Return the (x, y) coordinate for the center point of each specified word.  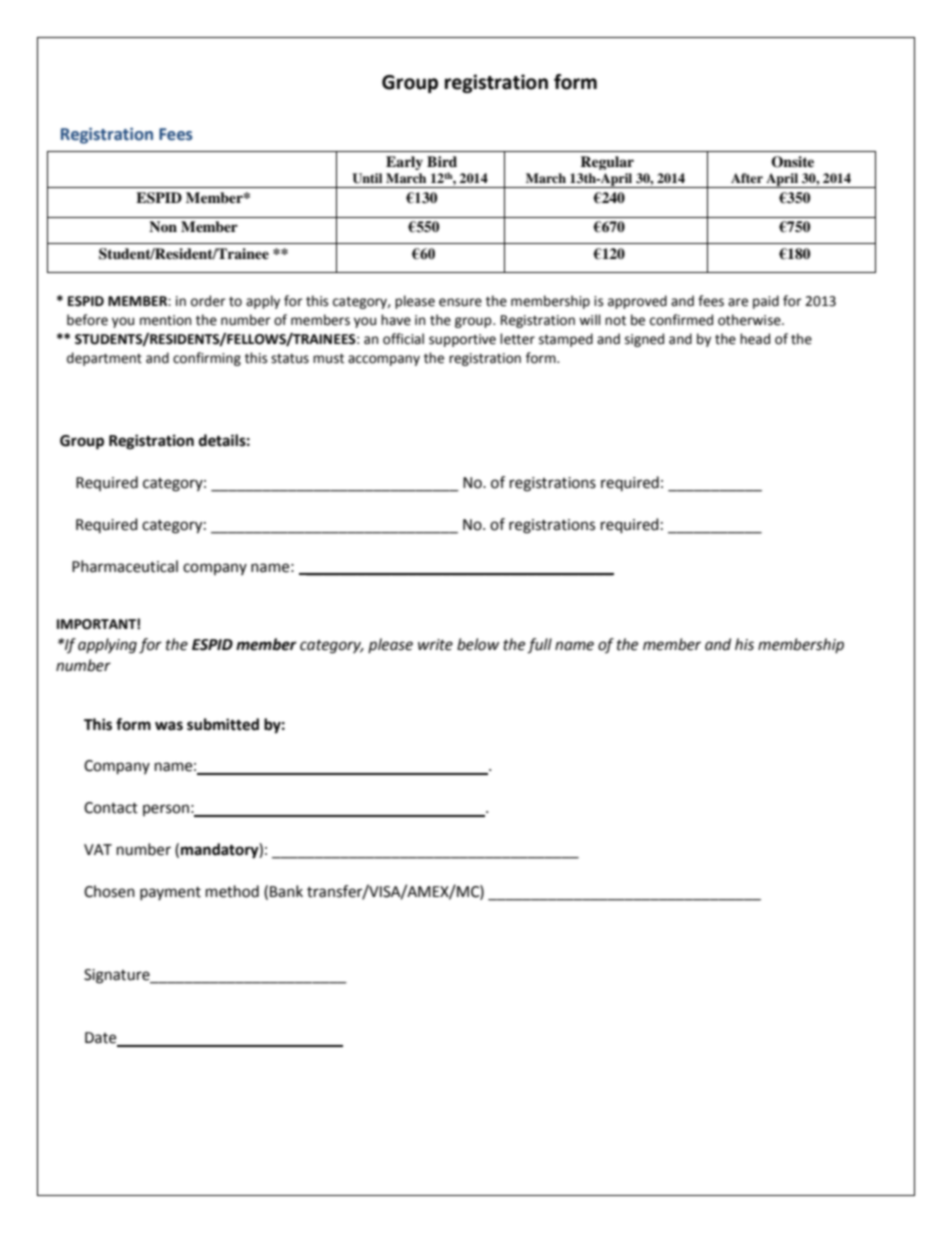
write (435, 645)
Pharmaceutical (125, 566)
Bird (442, 161)
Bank (286, 891)
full (539, 646)
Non (163, 227)
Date (102, 1039)
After (747, 178)
